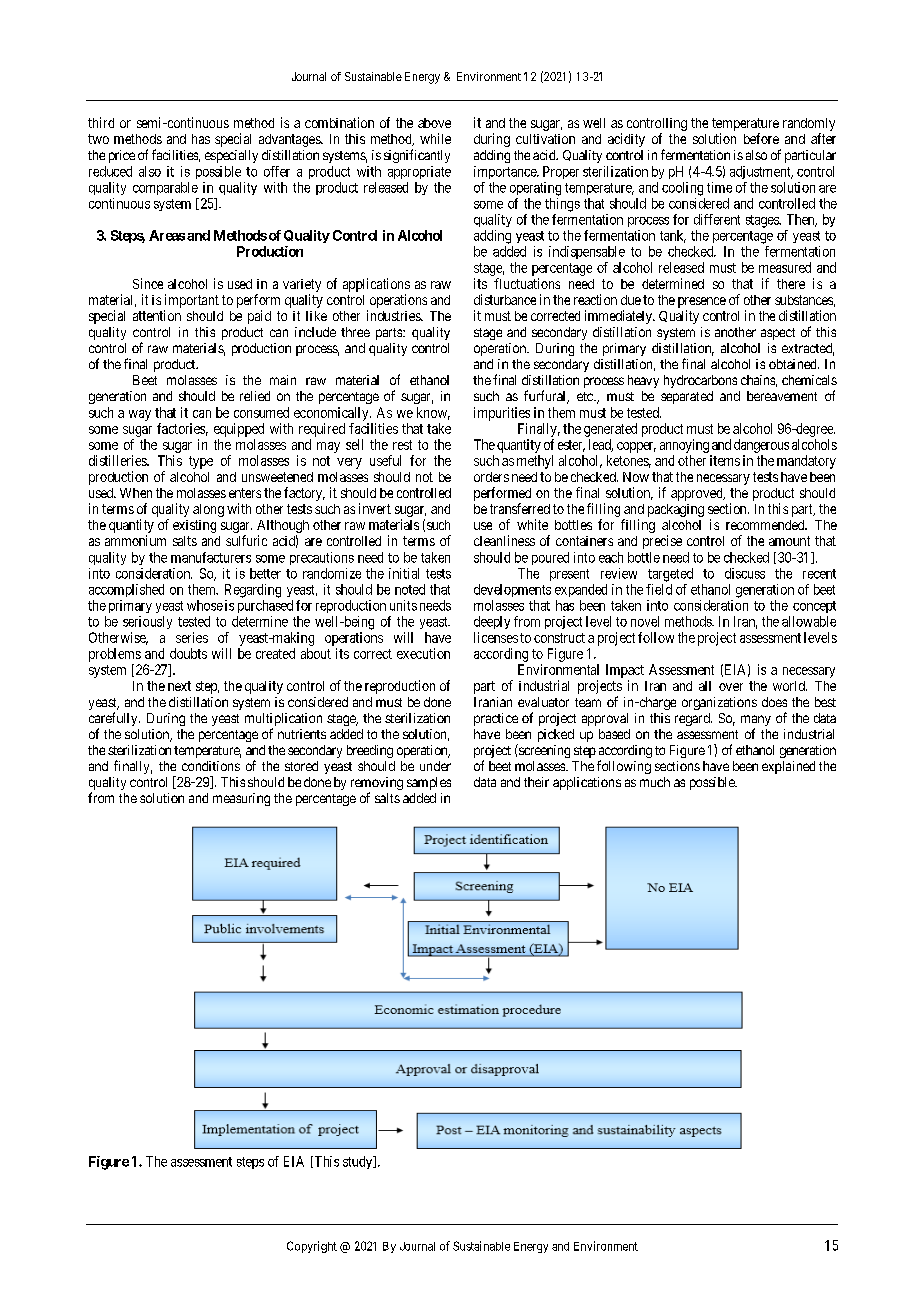 The image size is (924, 1308). What do you see at coordinates (359, 1162) in the document?
I see `study` at bounding box center [359, 1162].
